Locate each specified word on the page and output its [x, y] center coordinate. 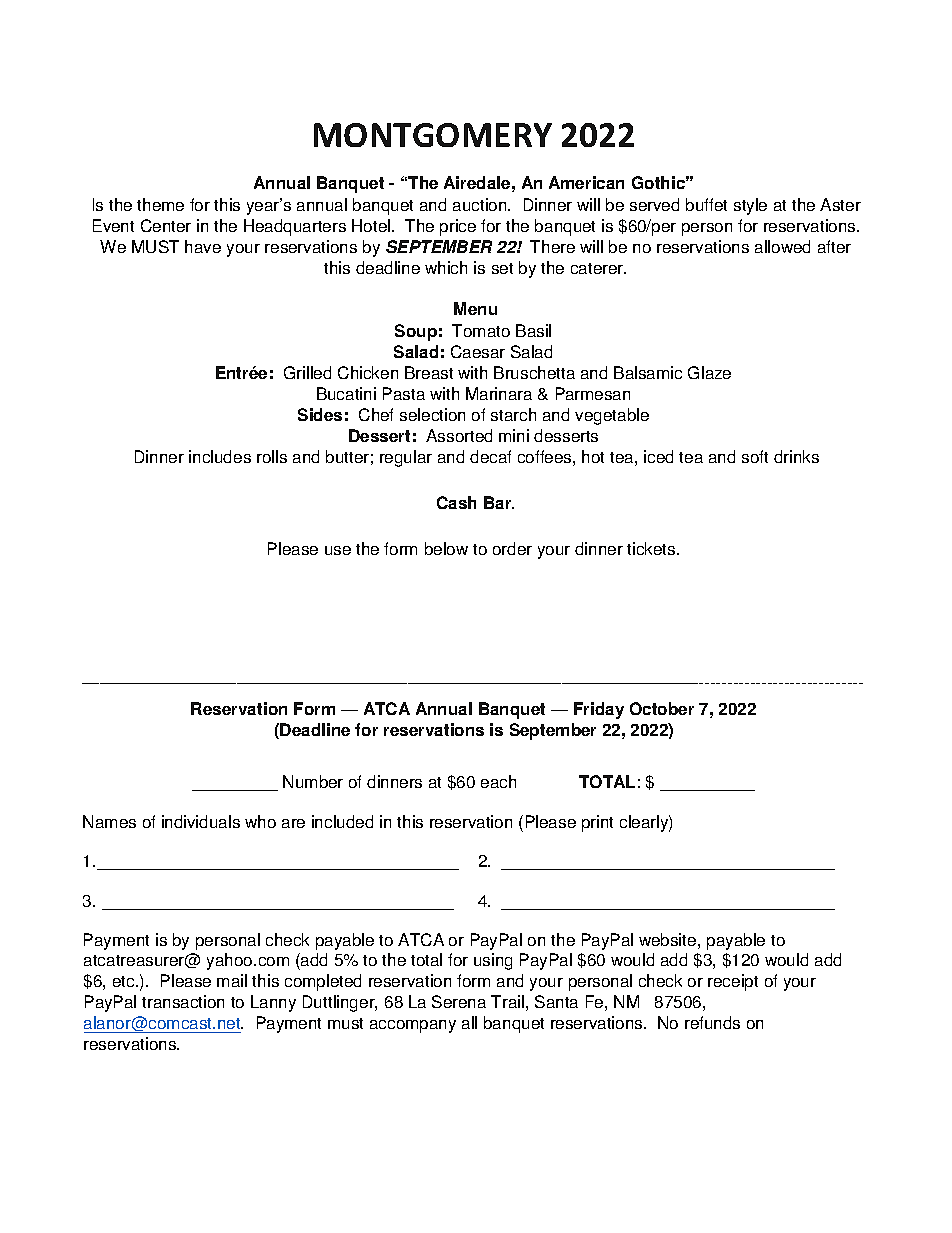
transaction [183, 1001]
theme [160, 204]
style [750, 206]
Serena [459, 1001]
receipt [733, 982]
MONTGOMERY [433, 135]
